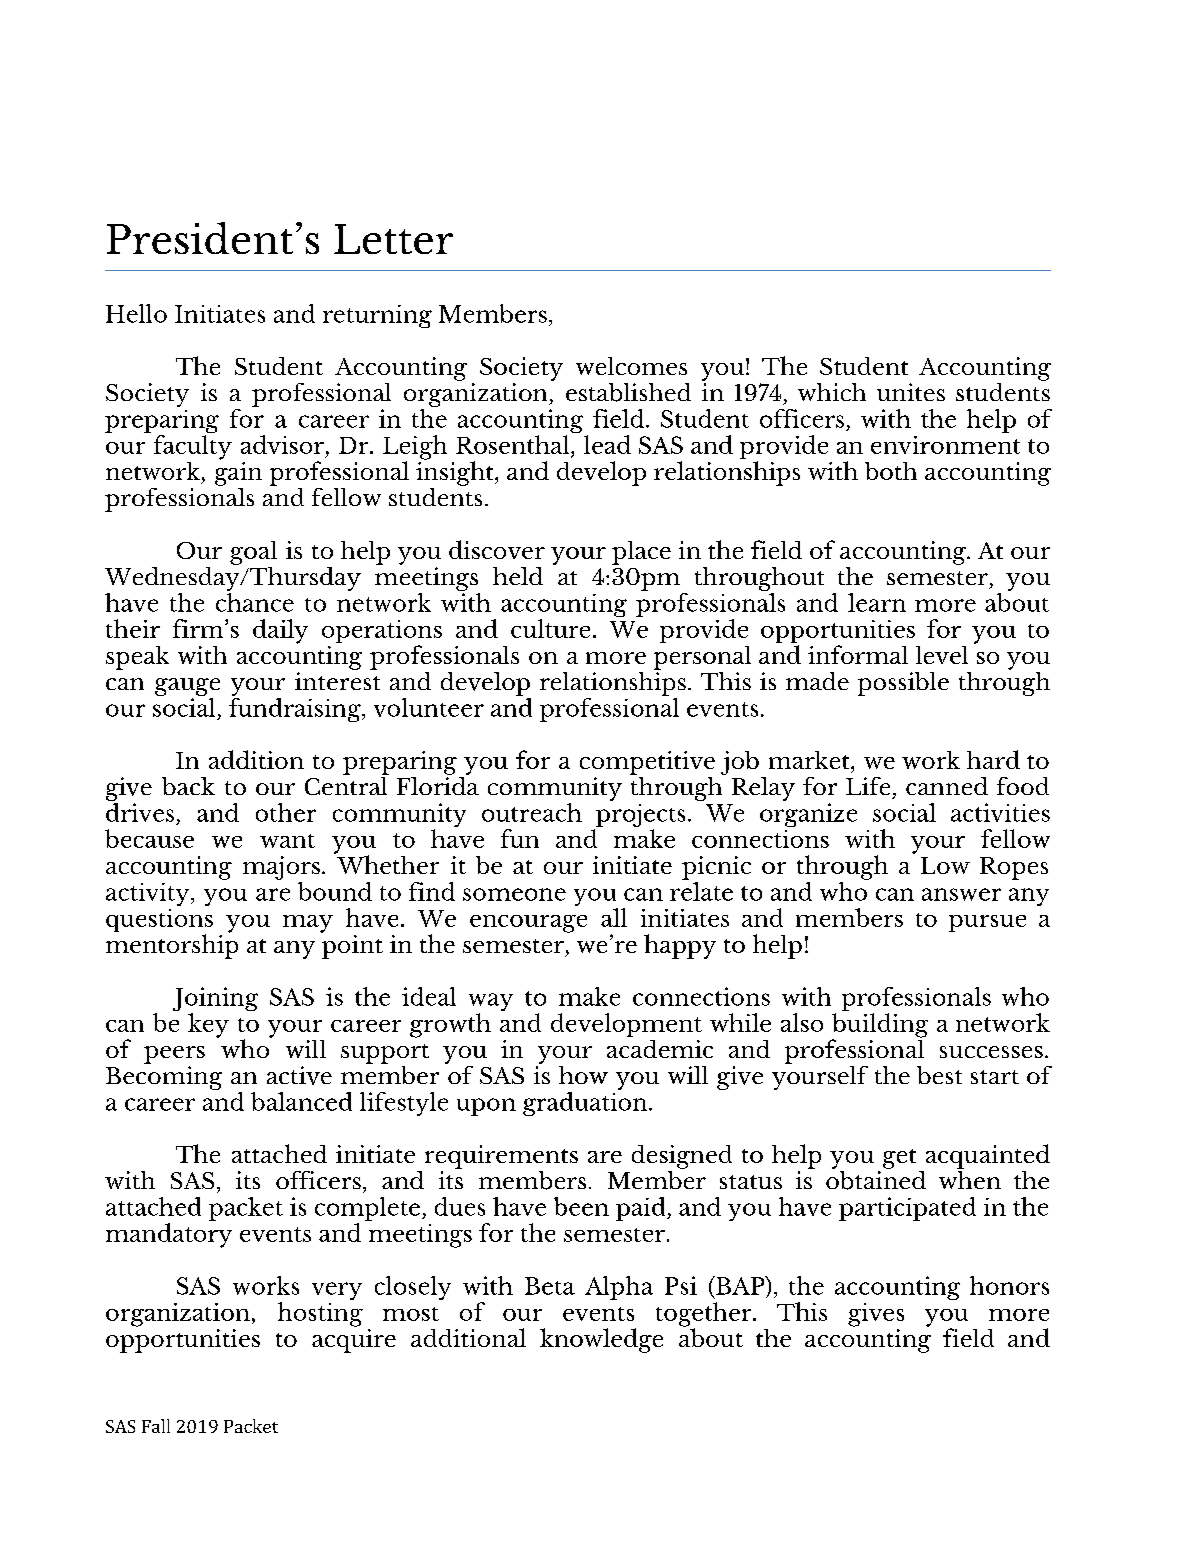  What do you see at coordinates (287, 841) in the image?
I see `want` at bounding box center [287, 841].
